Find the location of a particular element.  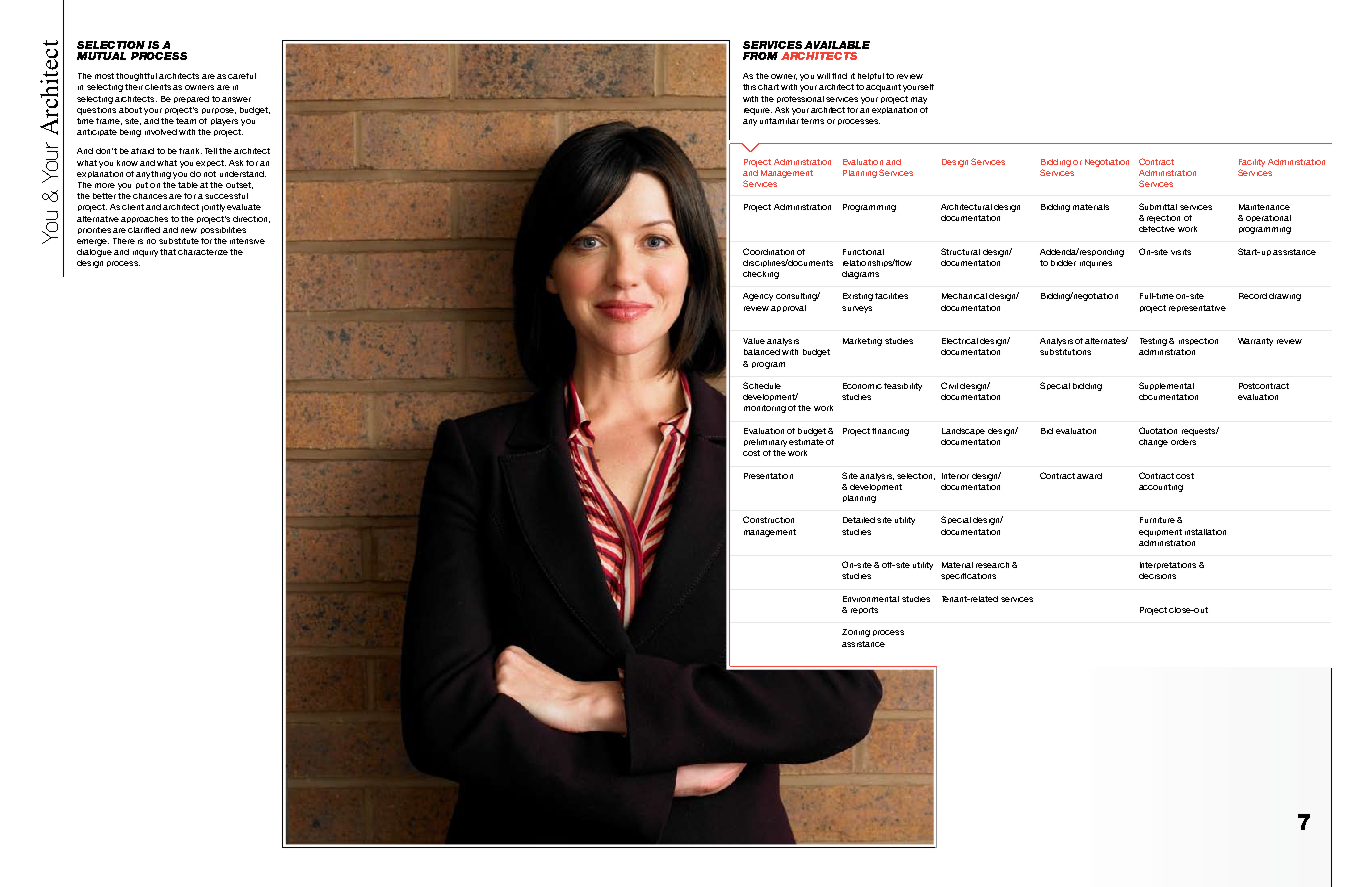

decisions is located at coordinates (1157, 576).
